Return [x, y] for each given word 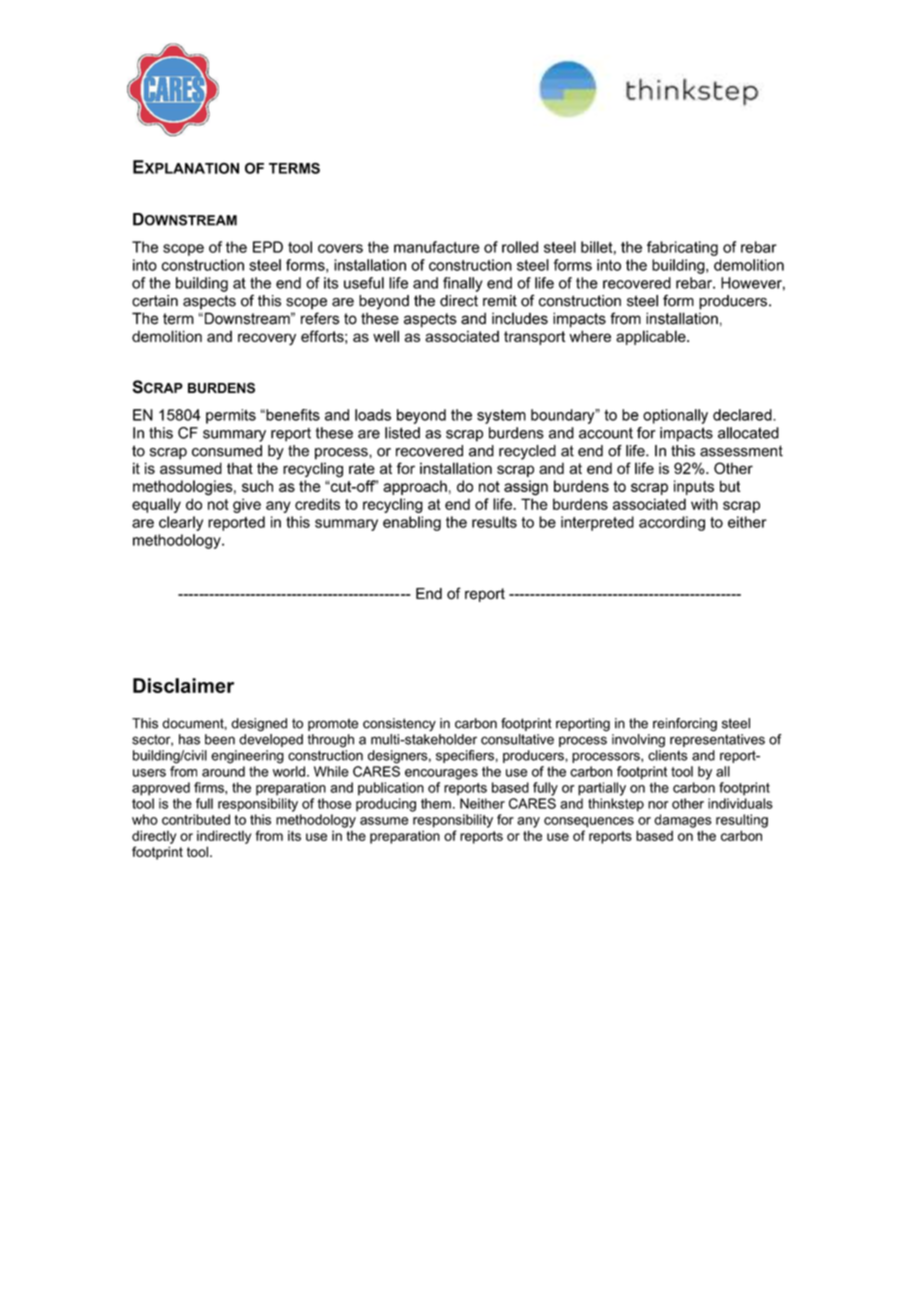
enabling [412, 523]
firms [210, 787]
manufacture [437, 247]
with [704, 504]
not [218, 504]
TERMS [294, 168]
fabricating [682, 248]
